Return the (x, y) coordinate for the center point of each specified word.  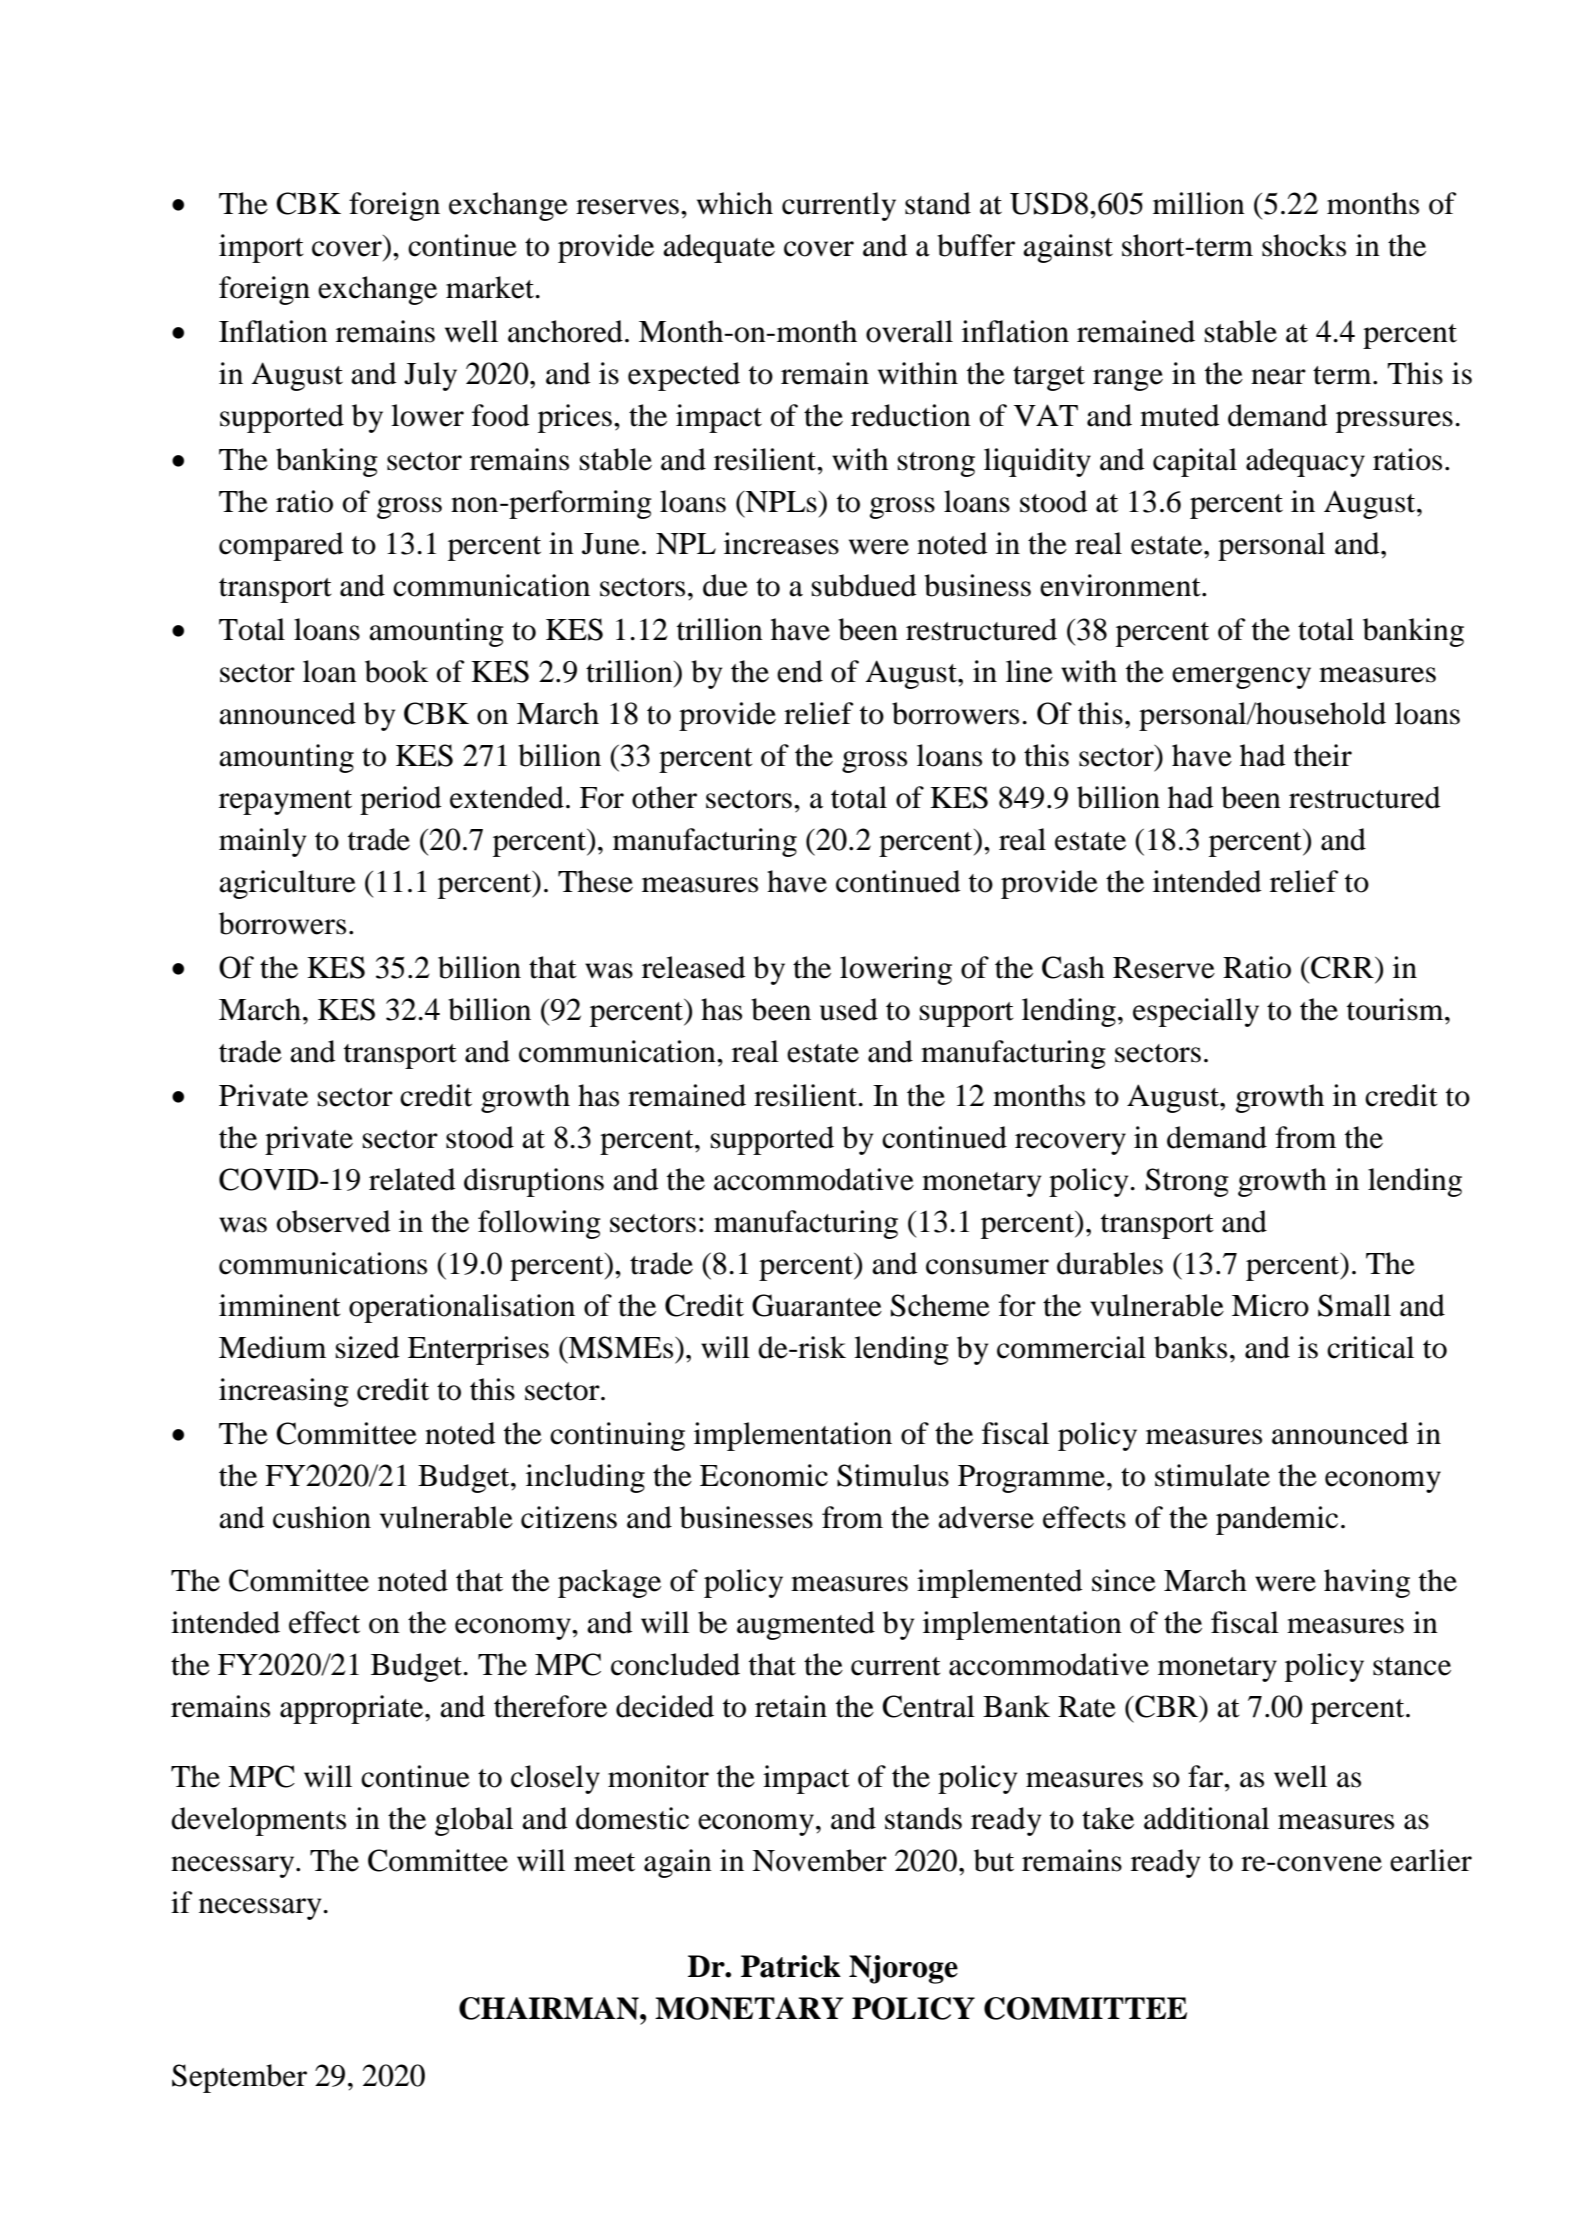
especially (1196, 1012)
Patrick (791, 1966)
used (849, 1009)
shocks (1304, 245)
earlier (1431, 1860)
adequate (719, 248)
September (239, 2078)
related (412, 1179)
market (490, 287)
